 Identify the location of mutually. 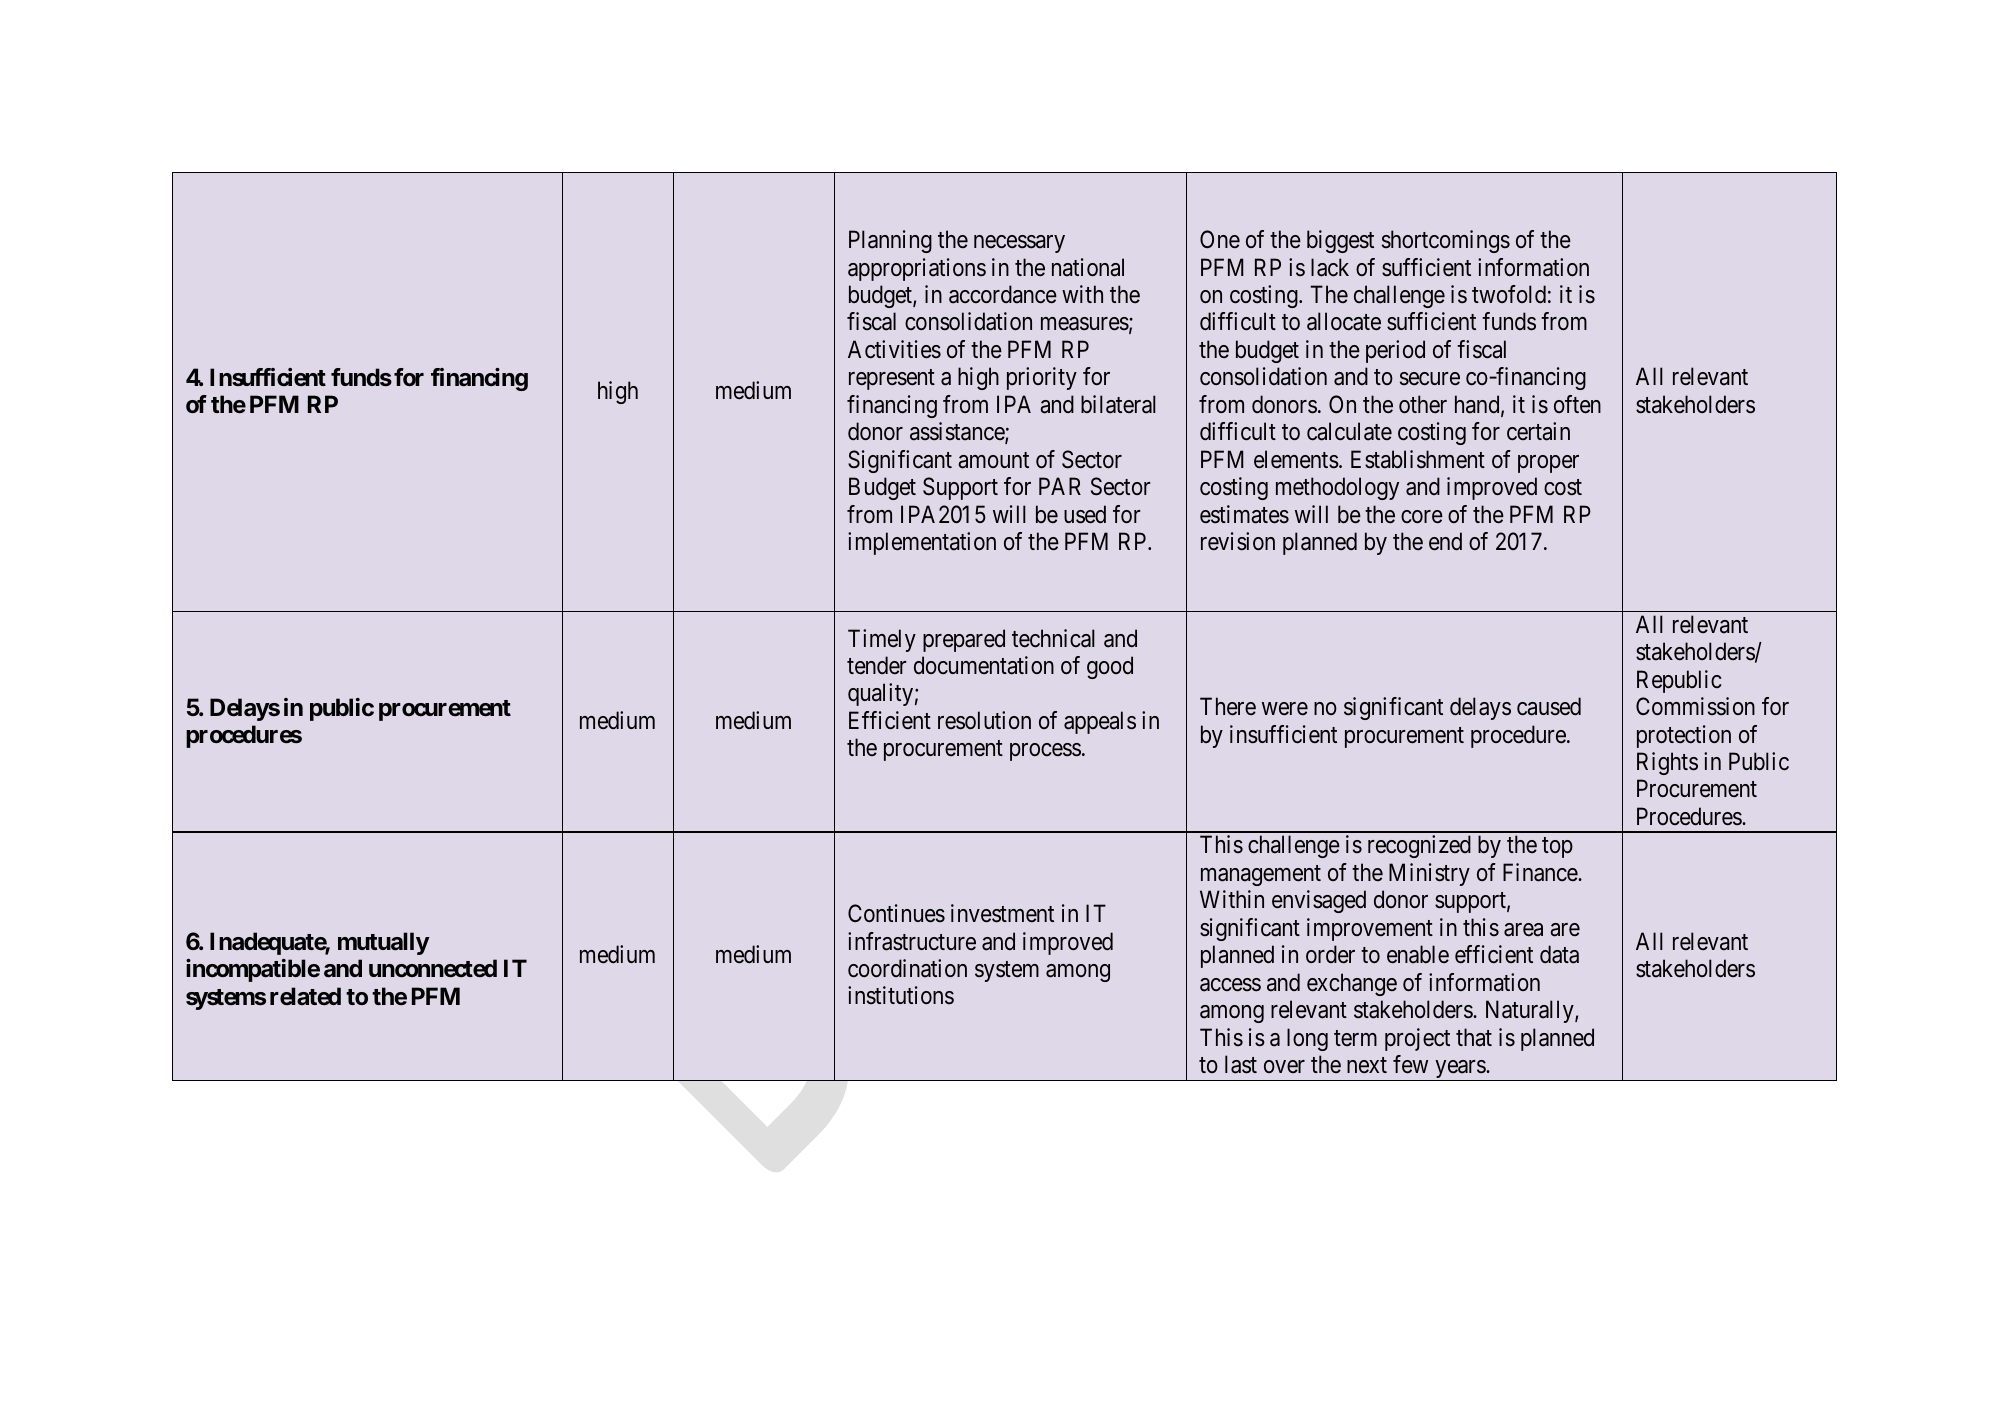
(383, 943).
